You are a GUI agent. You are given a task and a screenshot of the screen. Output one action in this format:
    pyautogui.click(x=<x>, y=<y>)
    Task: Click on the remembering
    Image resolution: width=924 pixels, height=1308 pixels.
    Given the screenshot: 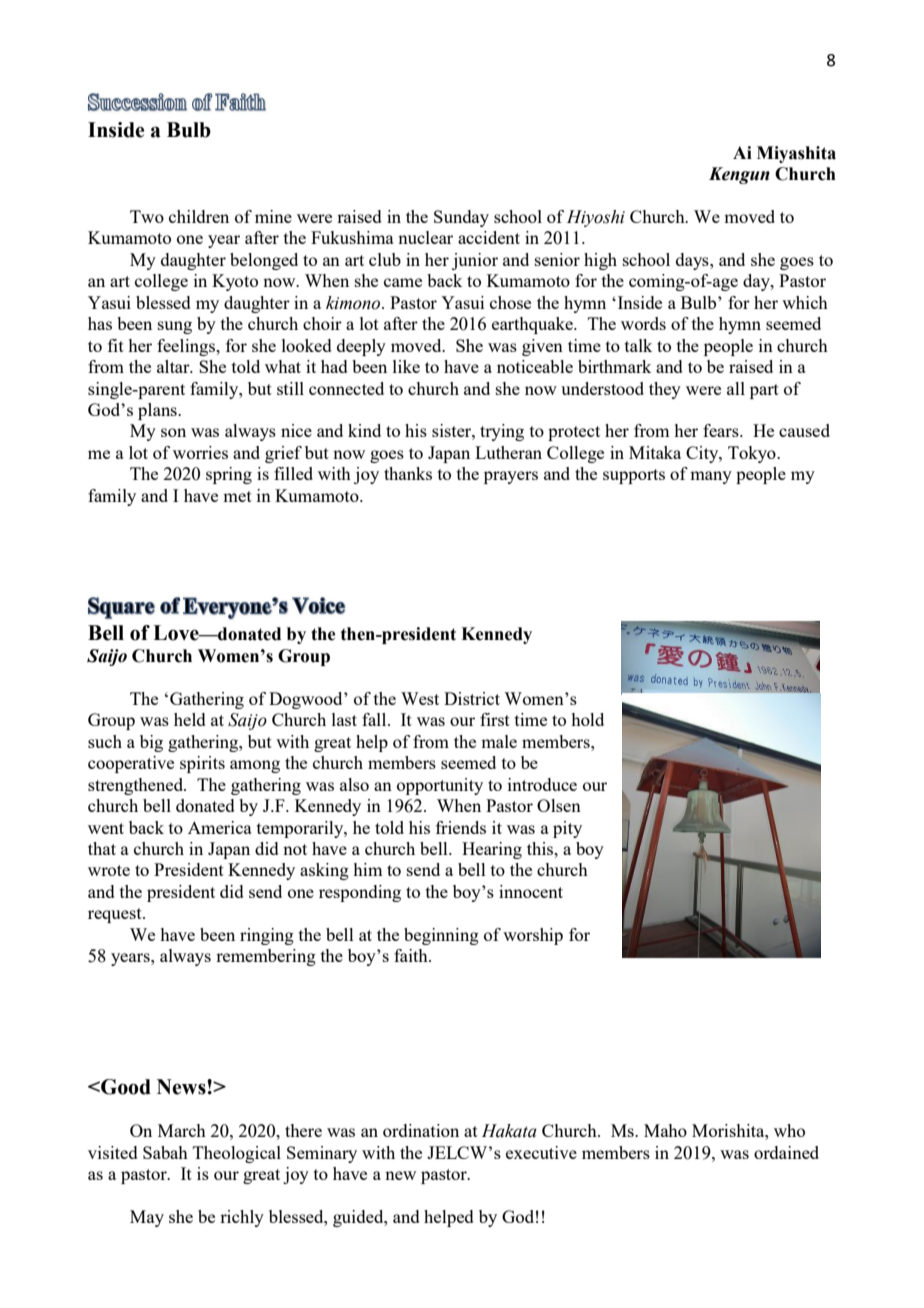 What is the action you would take?
    pyautogui.click(x=266, y=957)
